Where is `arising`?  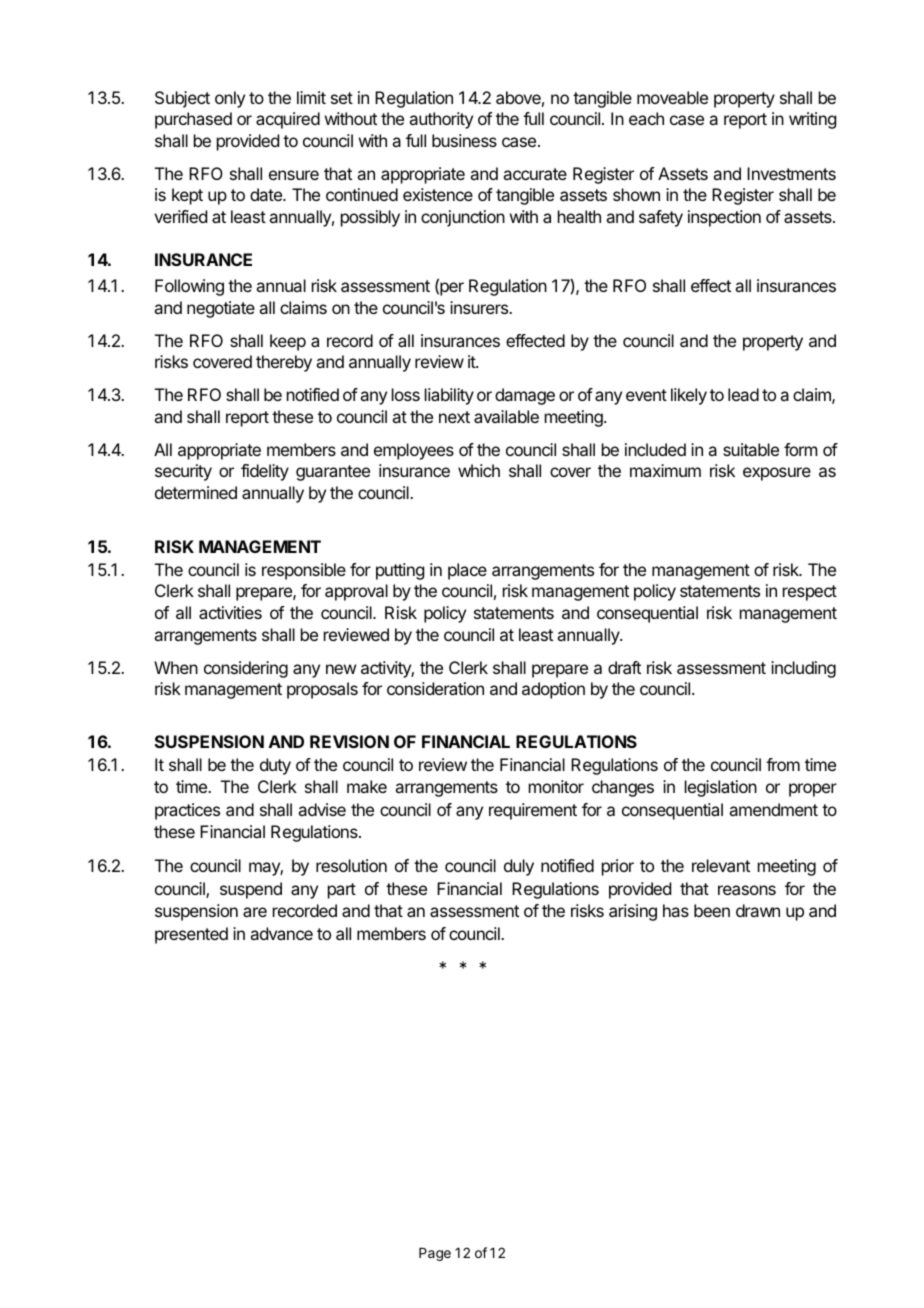 arising is located at coordinates (633, 912).
